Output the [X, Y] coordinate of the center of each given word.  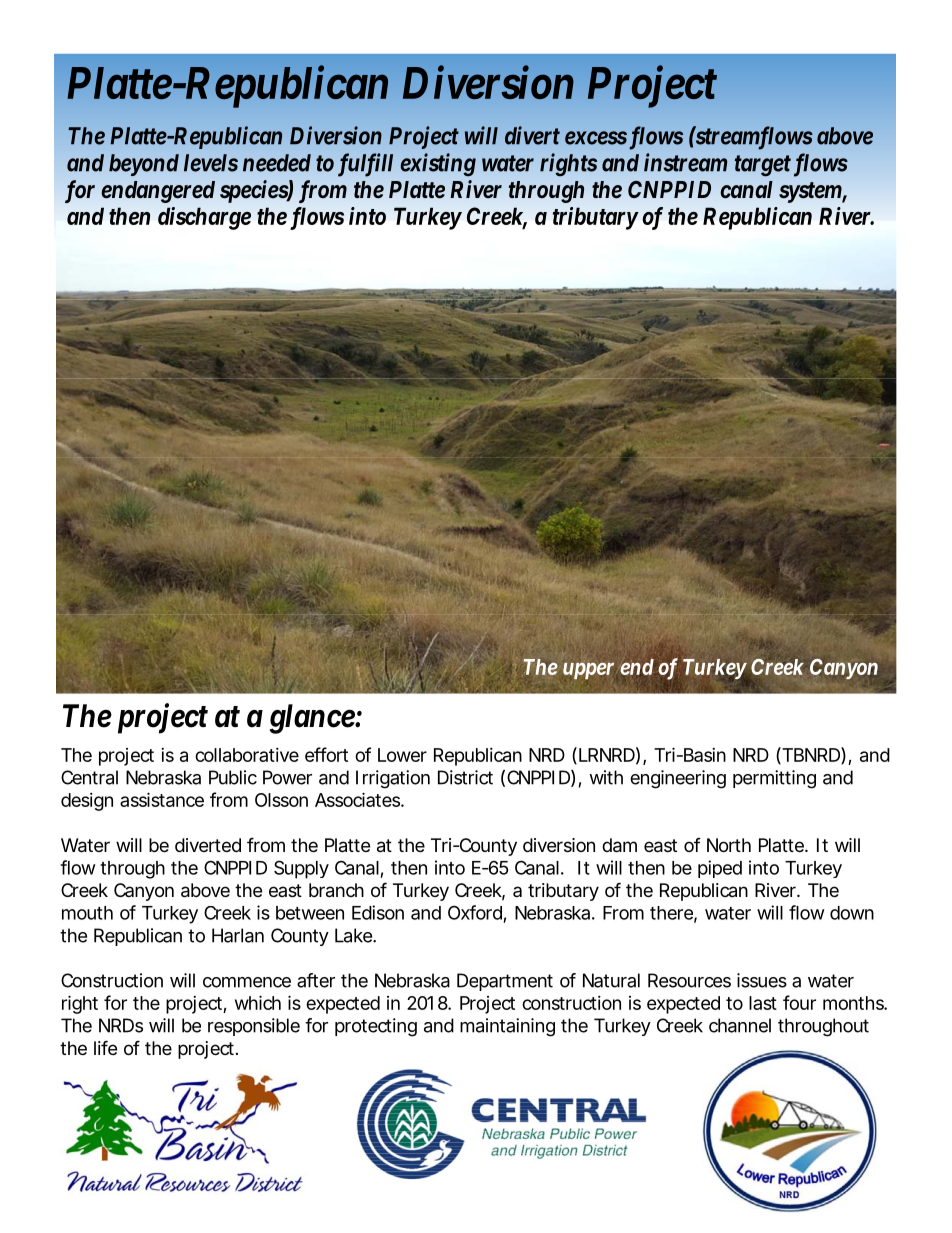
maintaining [507, 1027]
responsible [254, 1027]
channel [740, 1025]
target [763, 166]
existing [438, 164]
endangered [158, 192]
